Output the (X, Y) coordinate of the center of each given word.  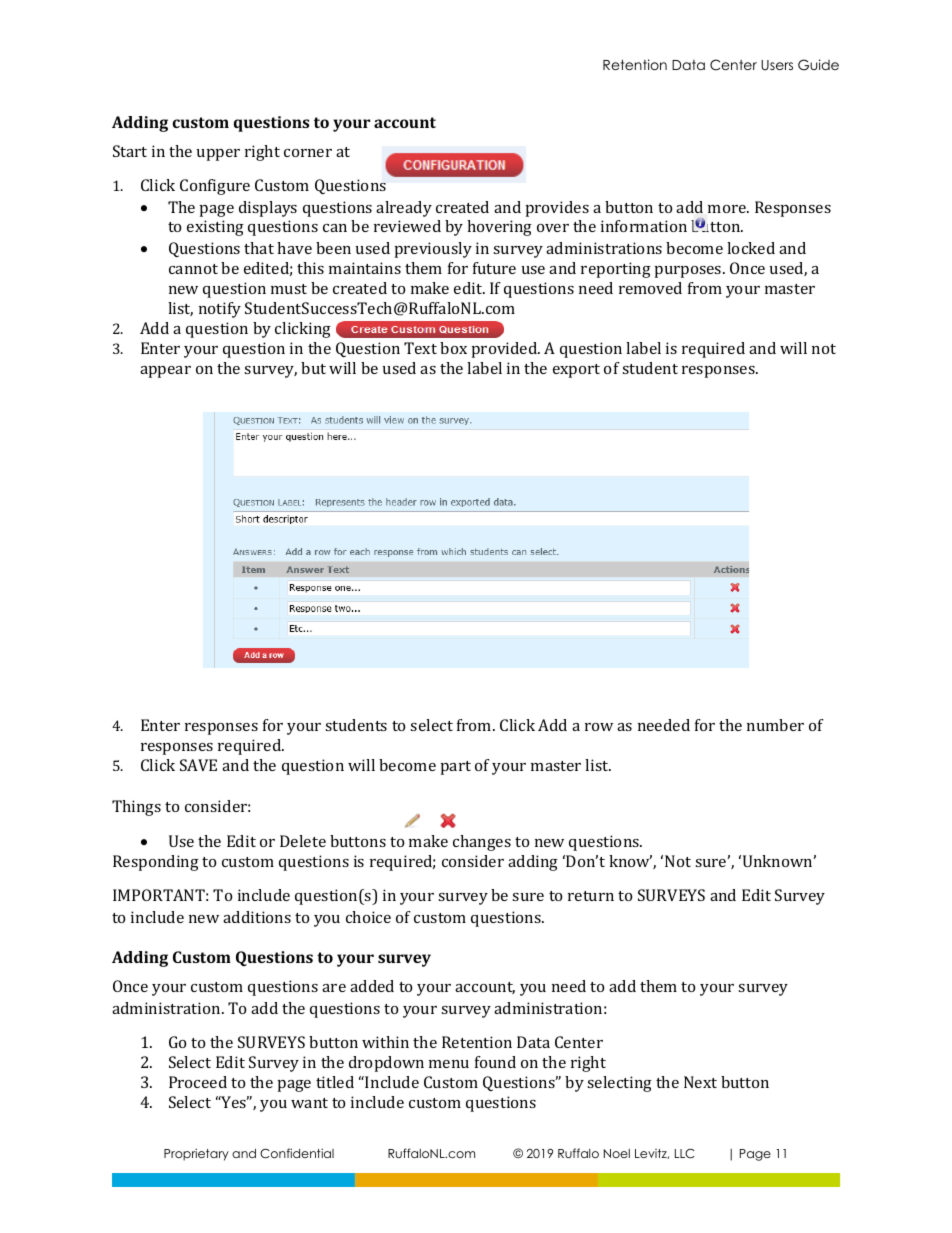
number (775, 725)
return (591, 896)
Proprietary (196, 1154)
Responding (156, 863)
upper (218, 155)
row (599, 727)
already (404, 209)
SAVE (198, 765)
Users (777, 65)
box (453, 348)
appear (165, 372)
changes (482, 843)
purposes (689, 272)
